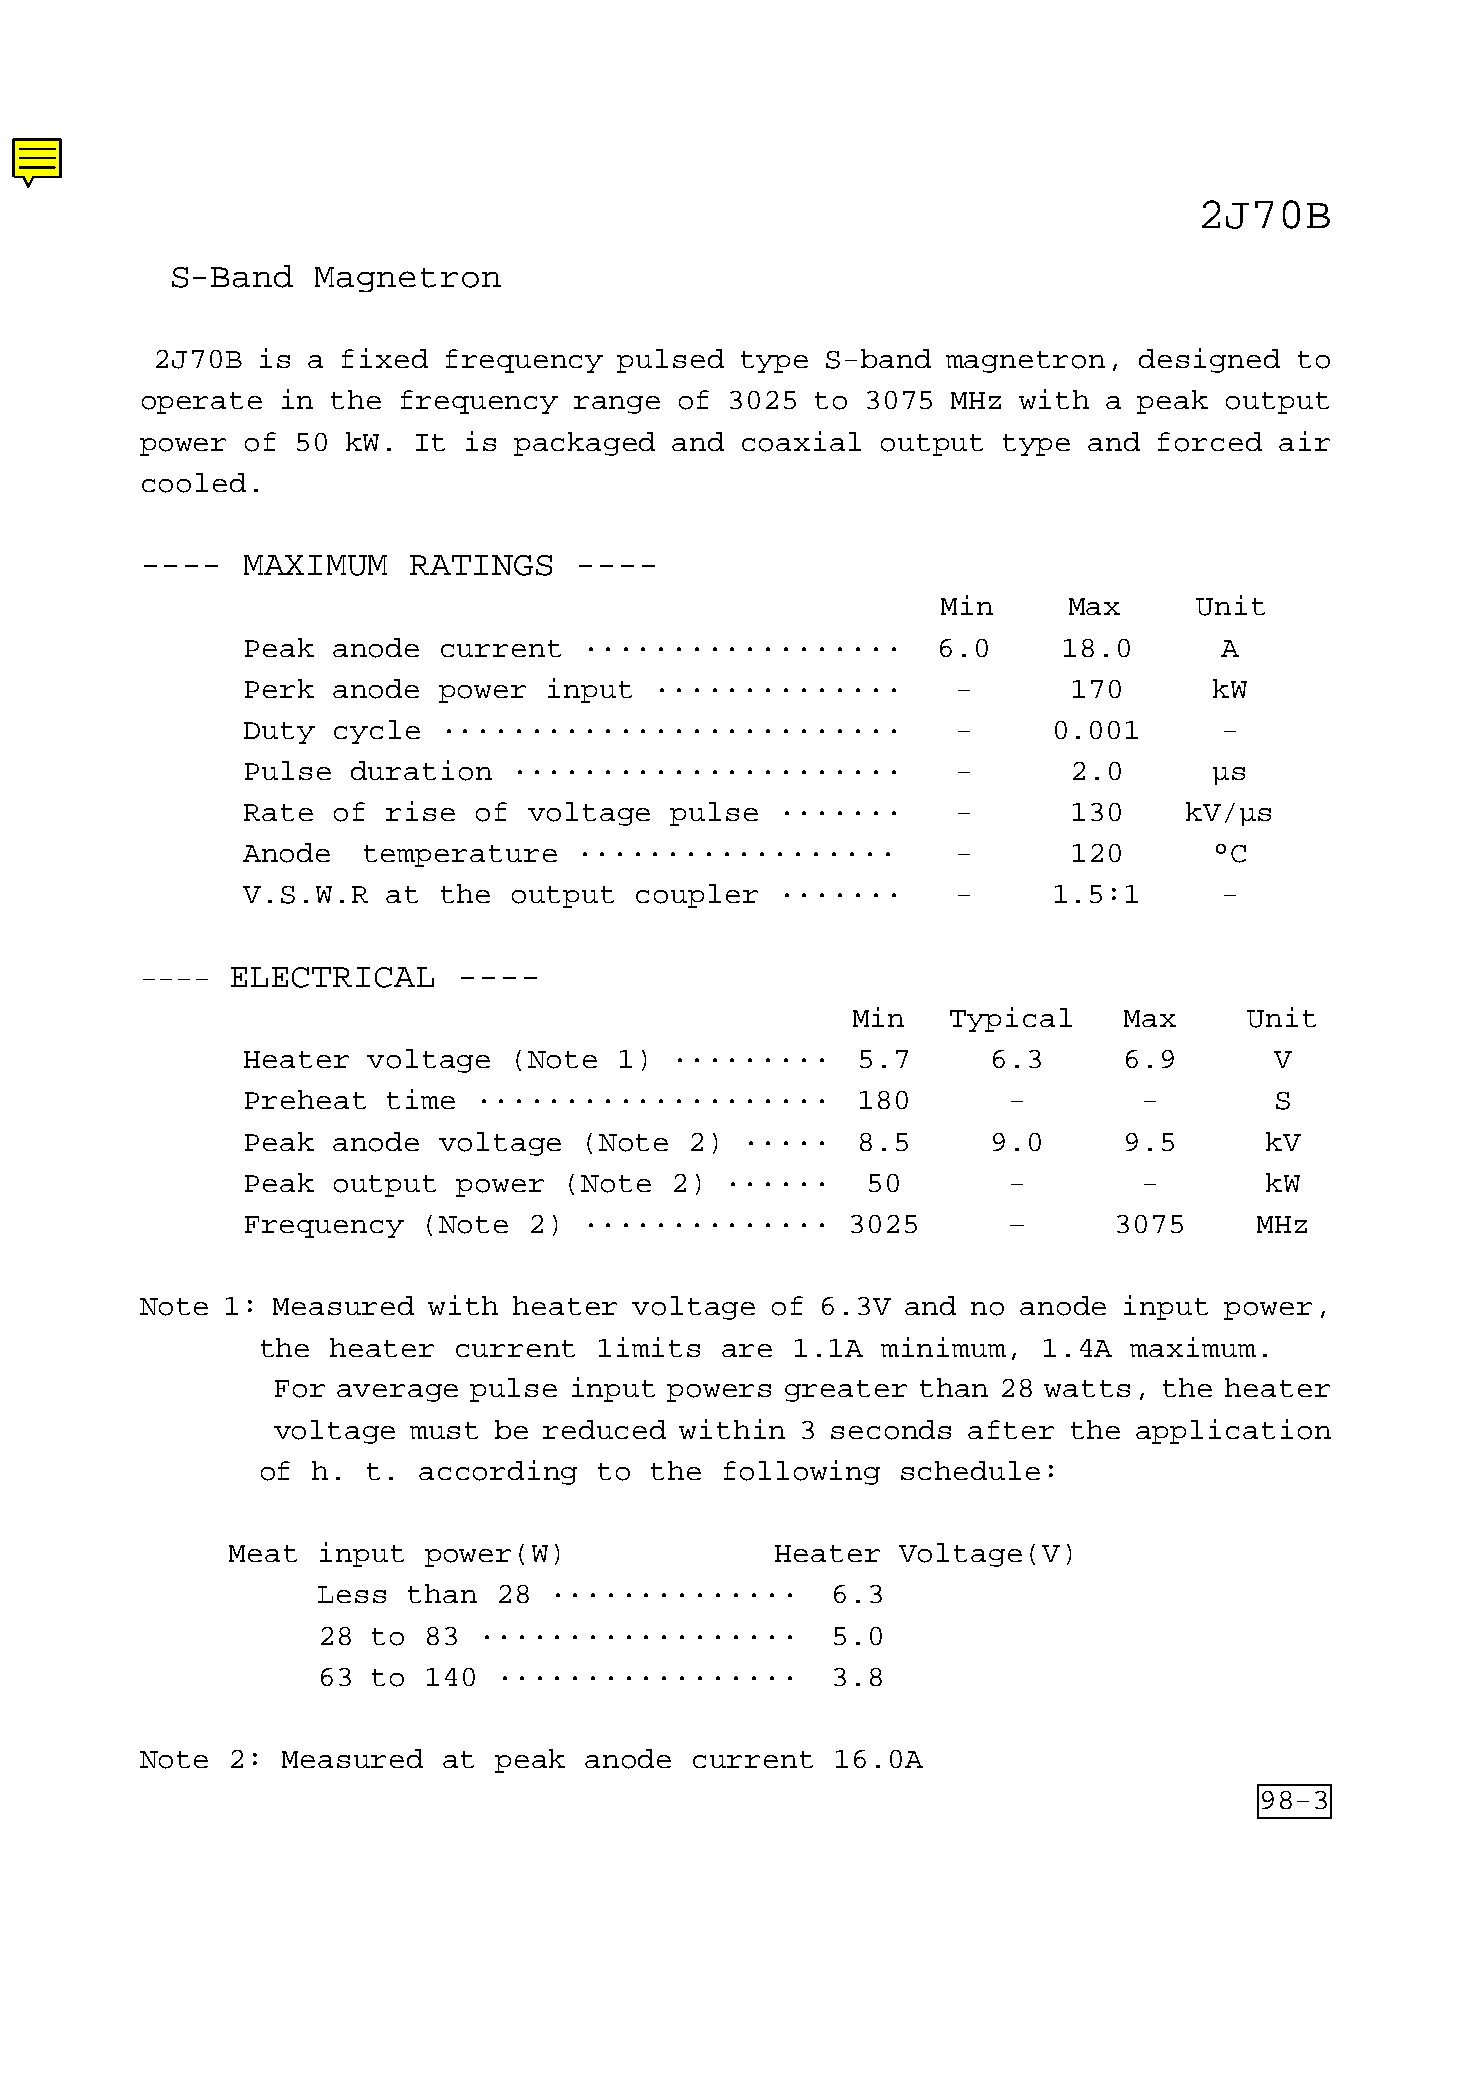 The image size is (1471, 2082). I want to click on coaxial, so click(801, 441).
